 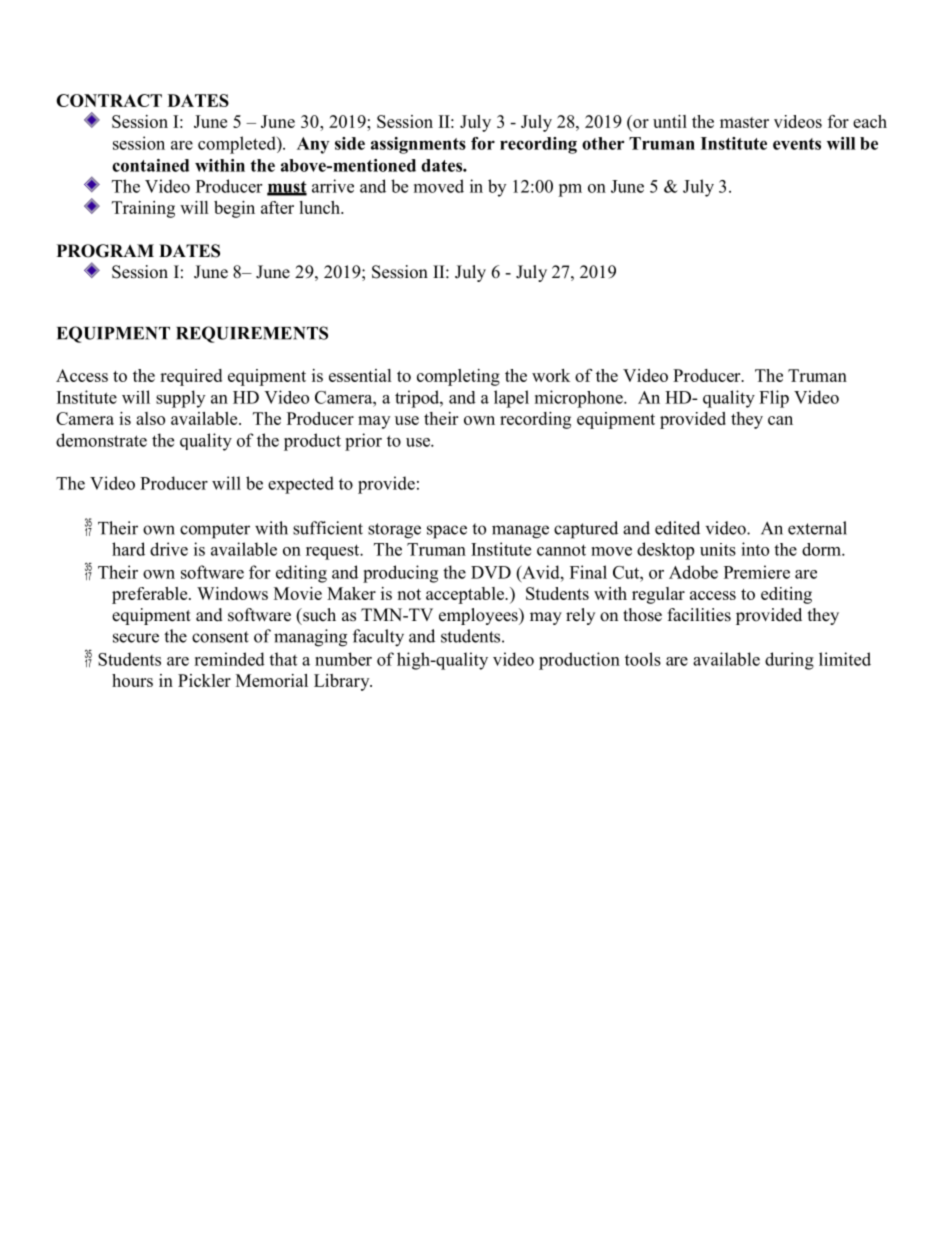 I want to click on completed, so click(x=238, y=145).
